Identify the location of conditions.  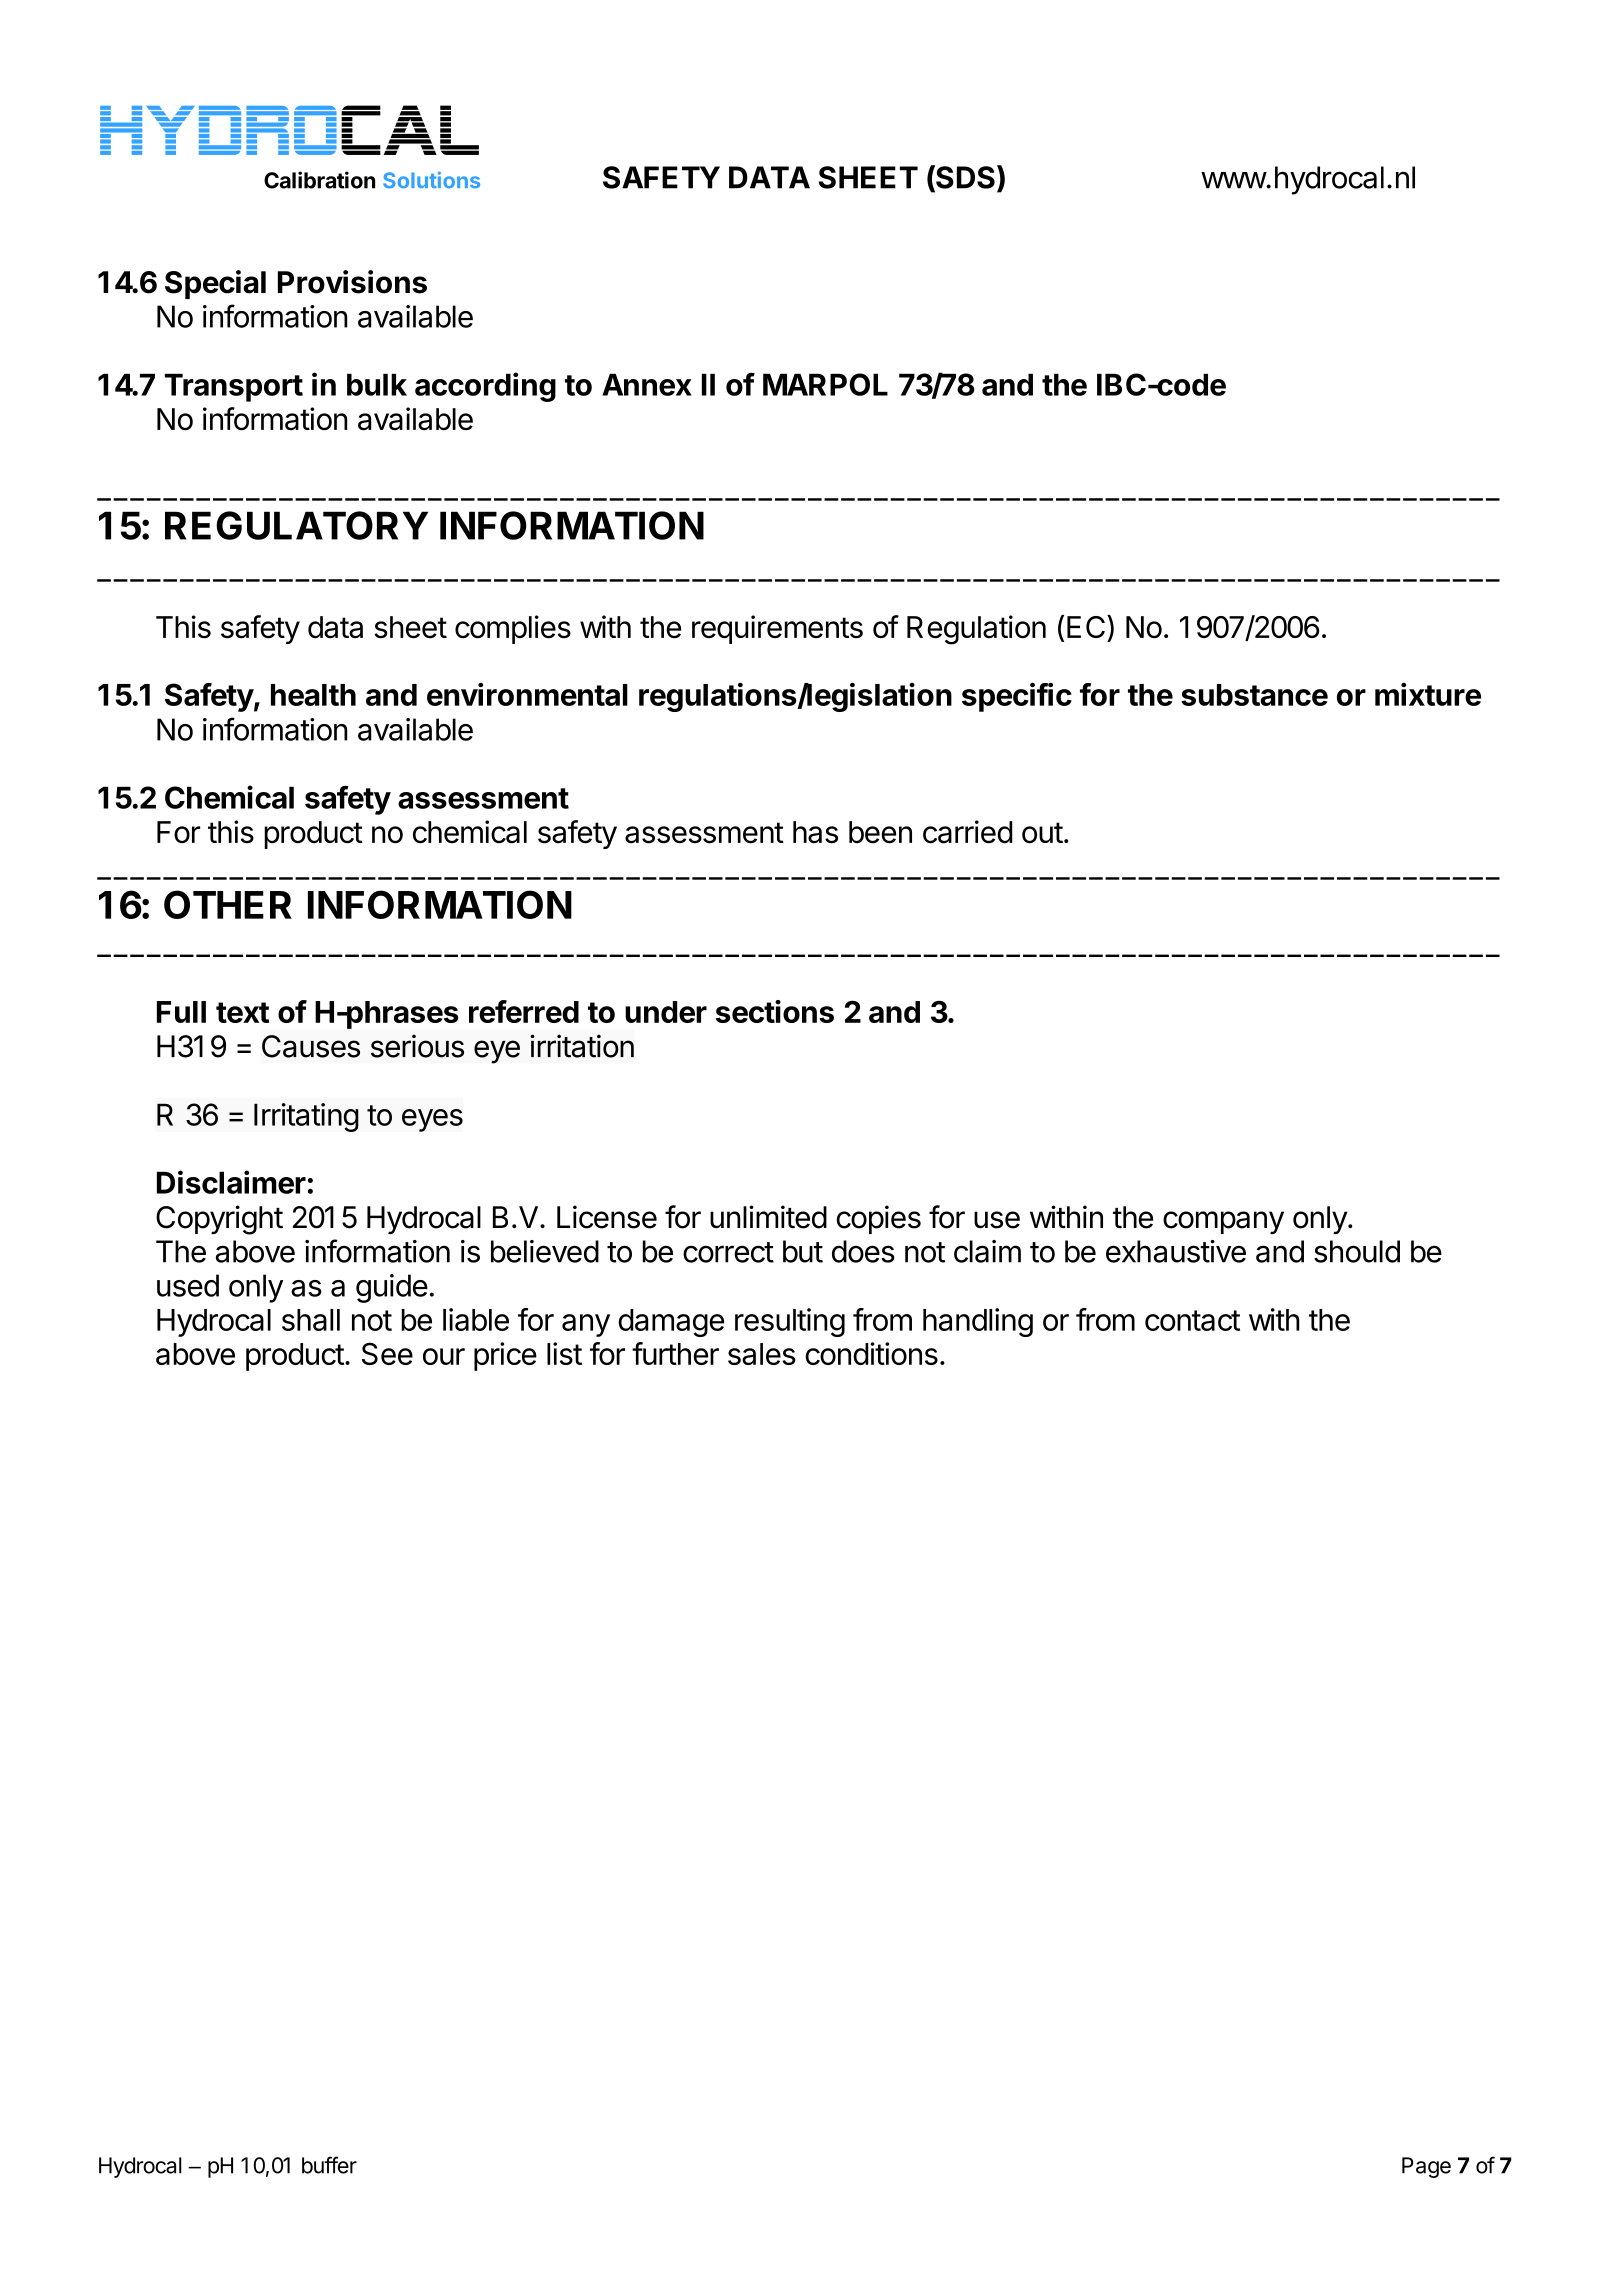
(871, 1353).
